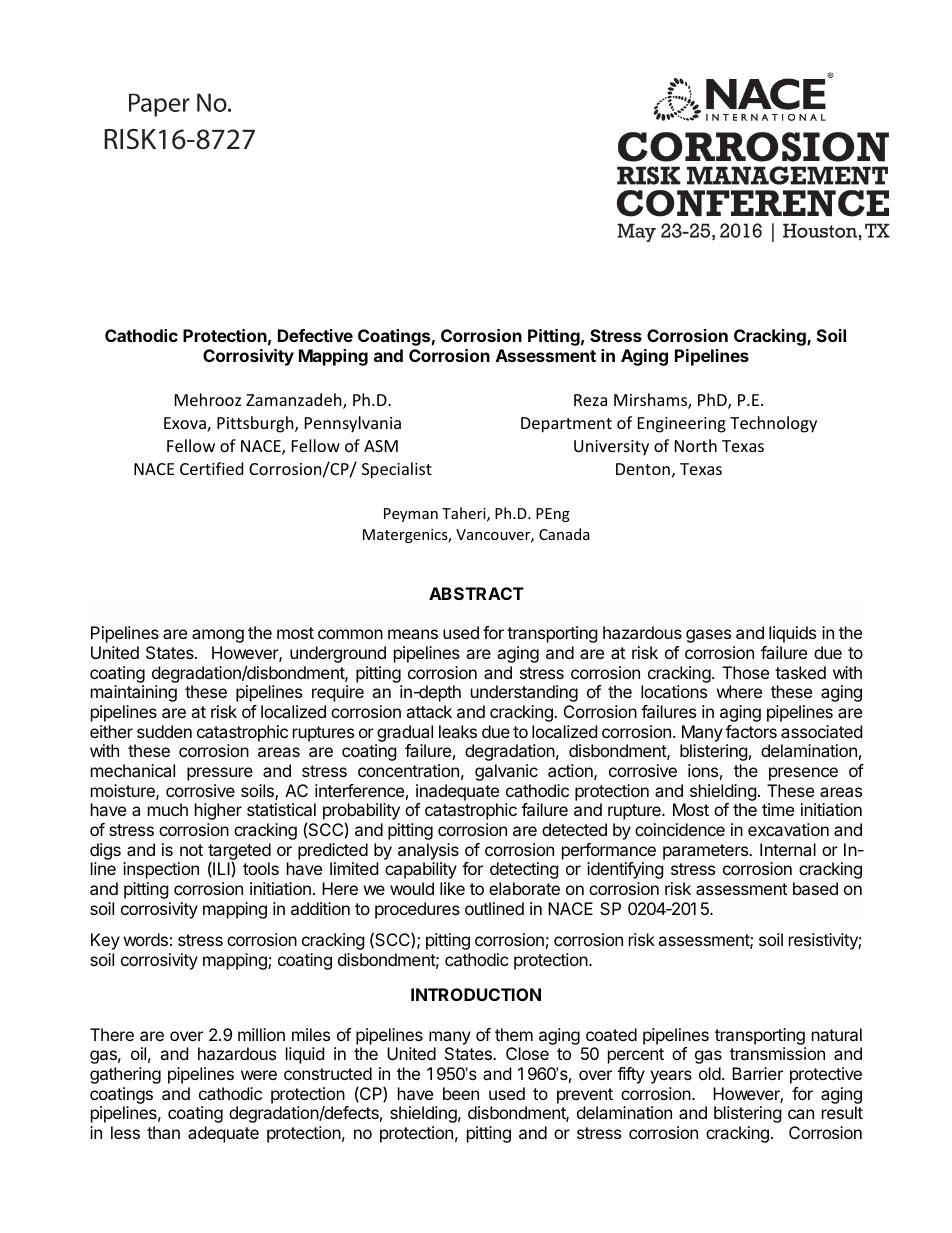 The height and width of the screenshot is (1233, 952). Describe the element at coordinates (164, 731) in the screenshot. I see `sudden` at that location.
